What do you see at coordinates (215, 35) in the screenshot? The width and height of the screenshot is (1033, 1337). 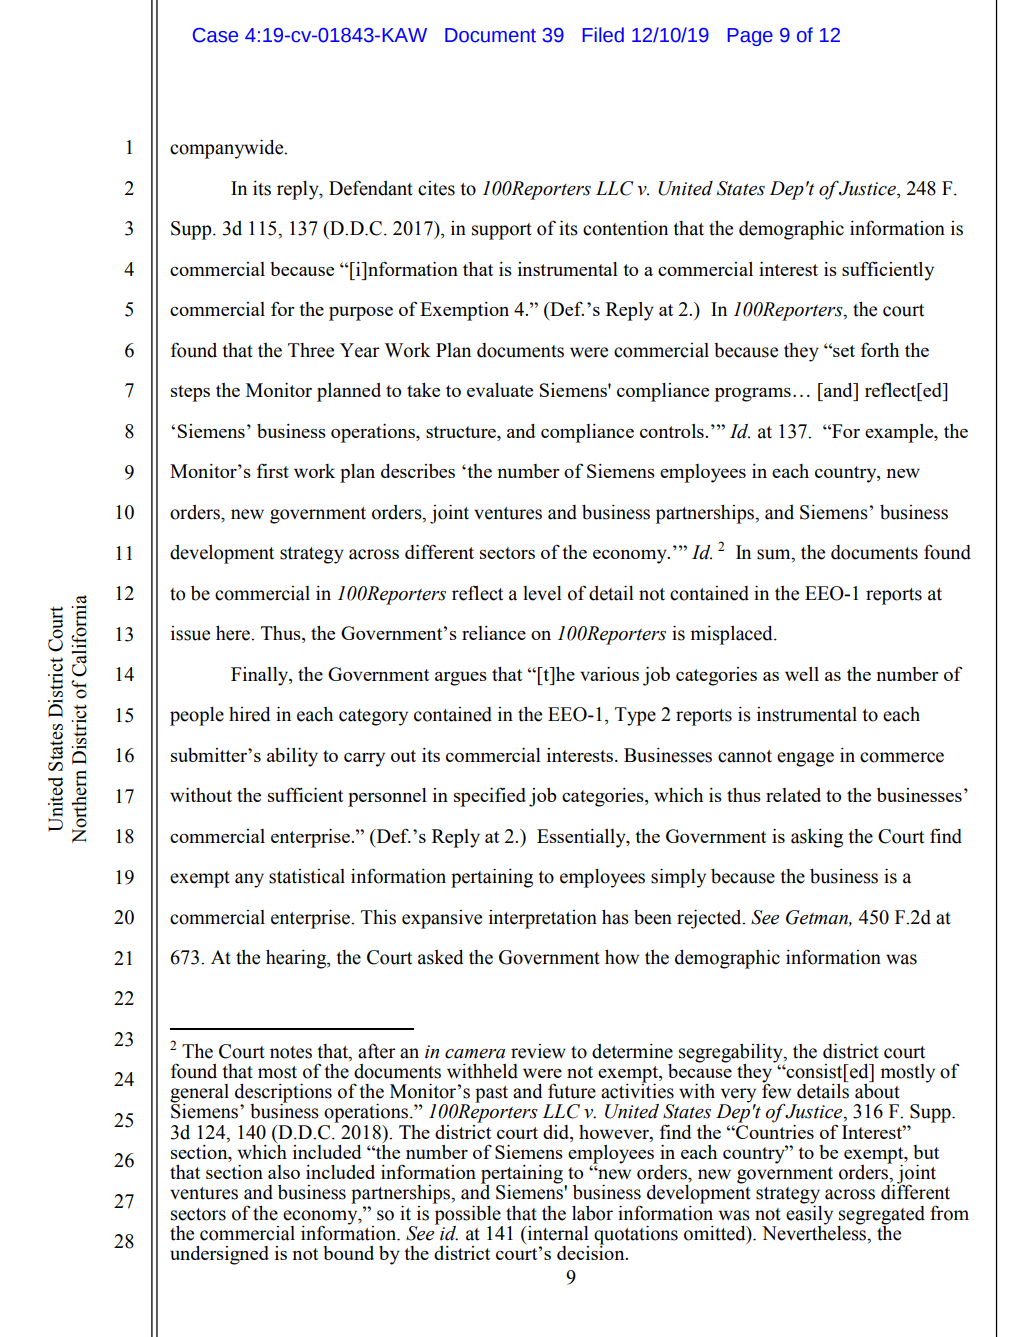 I see `Case` at bounding box center [215, 35].
